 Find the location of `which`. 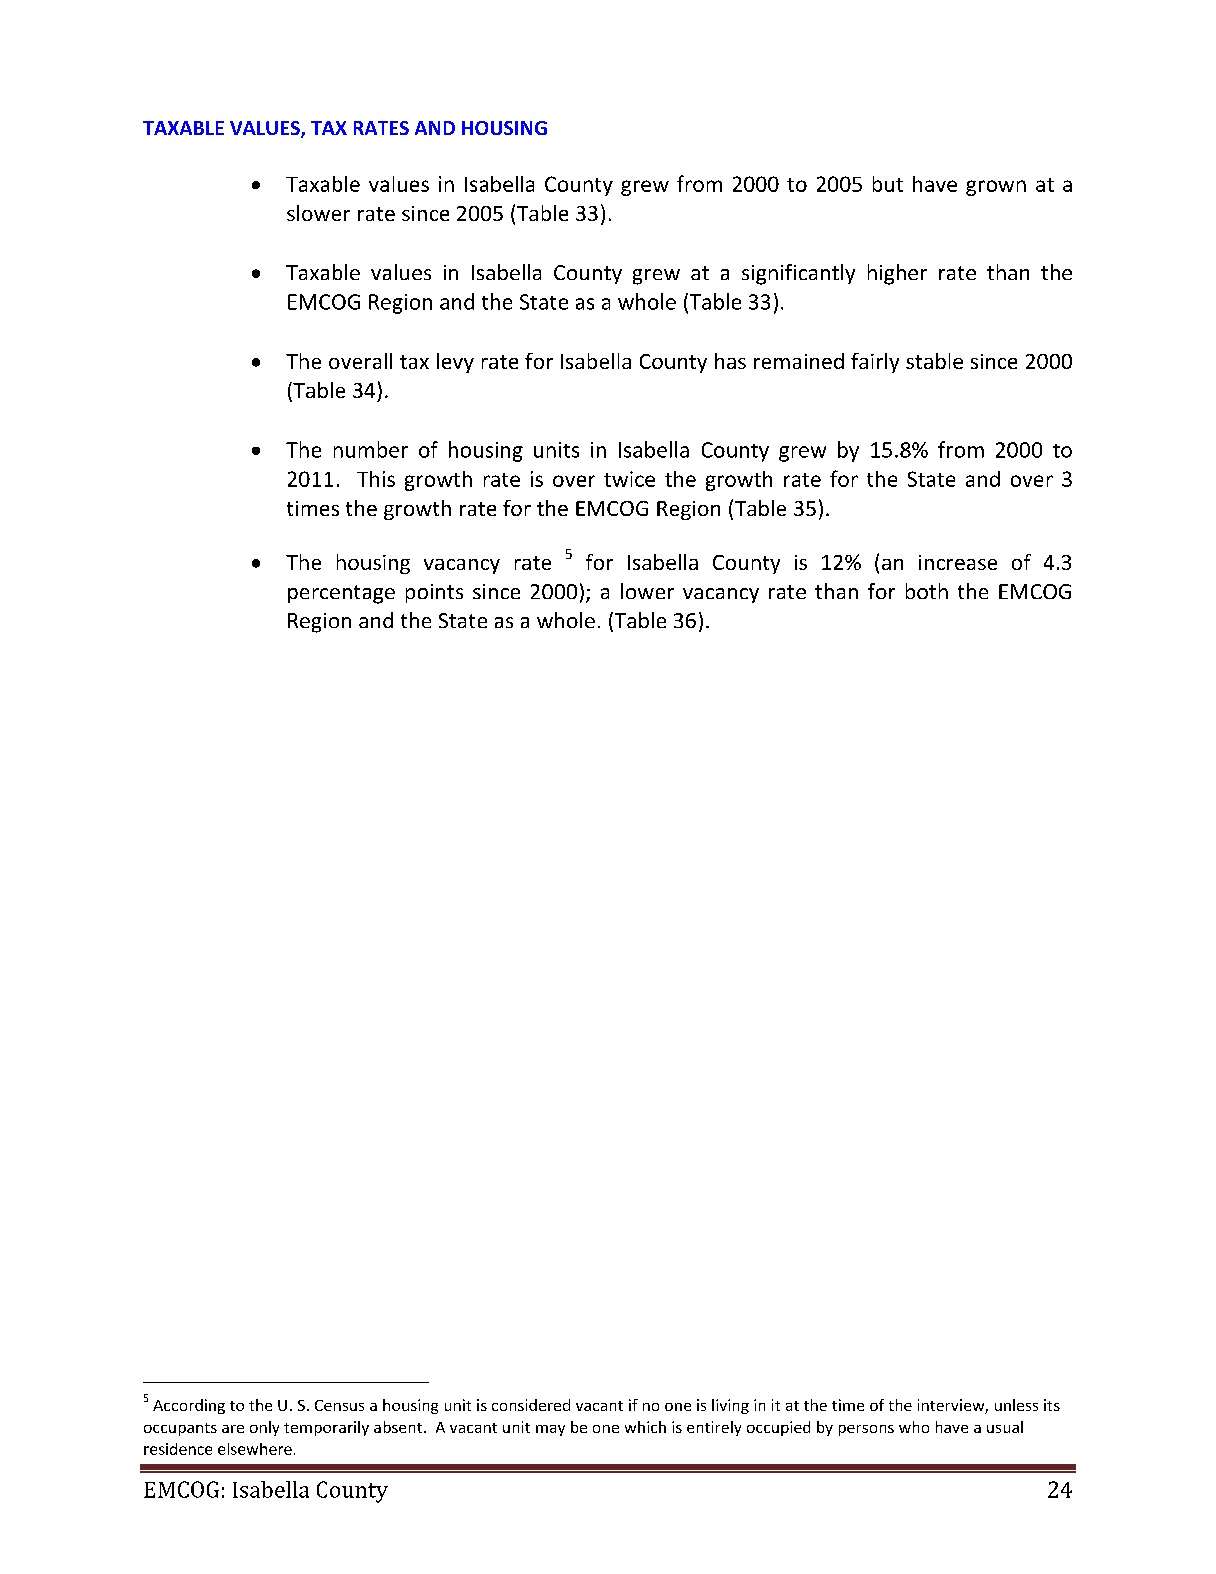

which is located at coordinates (645, 1427).
